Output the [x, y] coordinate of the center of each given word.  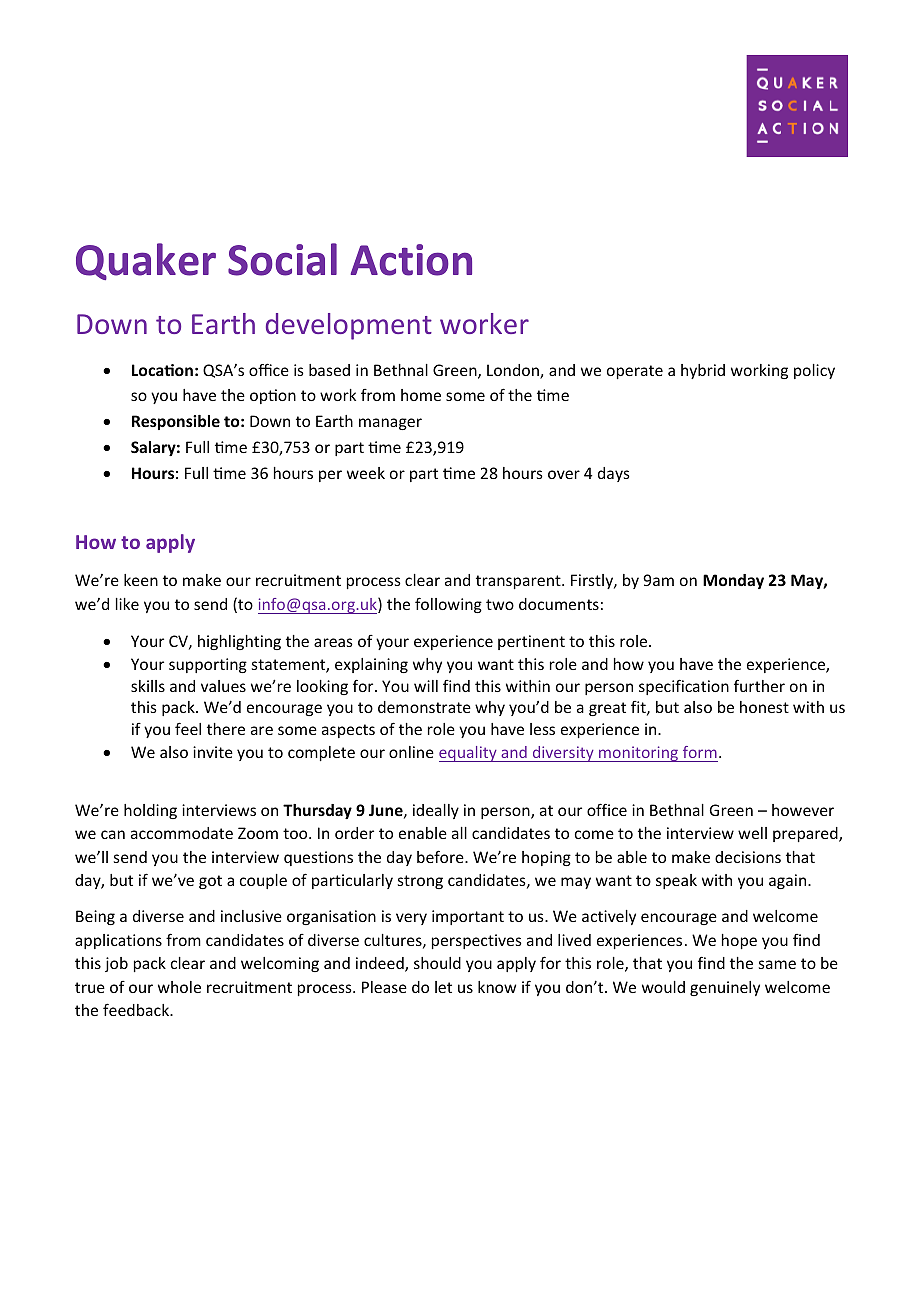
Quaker [146, 261]
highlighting [239, 642]
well [752, 833]
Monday [733, 581]
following [448, 605]
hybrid [703, 371]
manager [390, 424]
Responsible [176, 422]
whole [179, 987]
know [497, 987]
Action [411, 260]
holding [150, 811]
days [614, 474]
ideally [436, 811]
